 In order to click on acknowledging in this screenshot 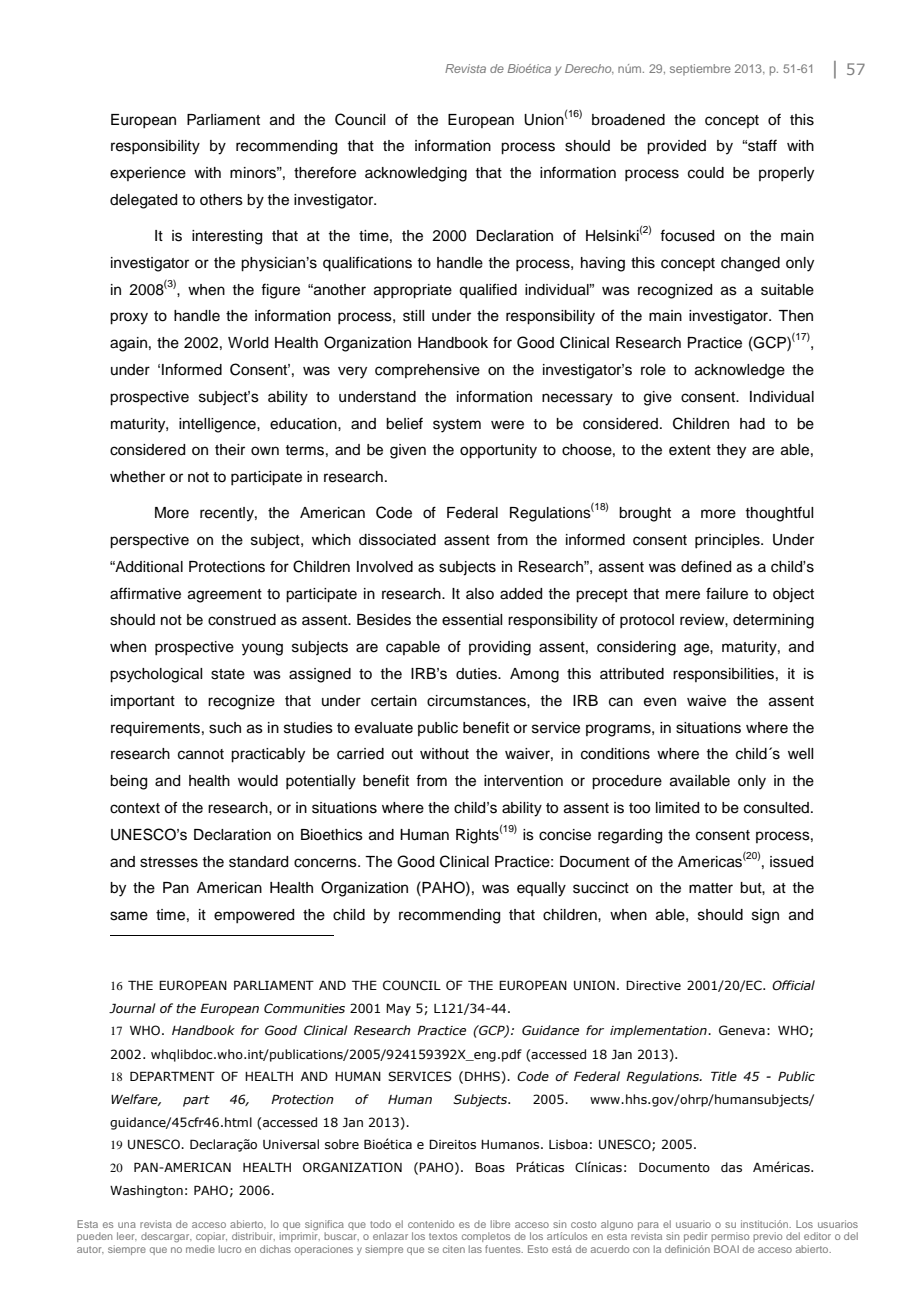, I will do `click(416, 174)`.
